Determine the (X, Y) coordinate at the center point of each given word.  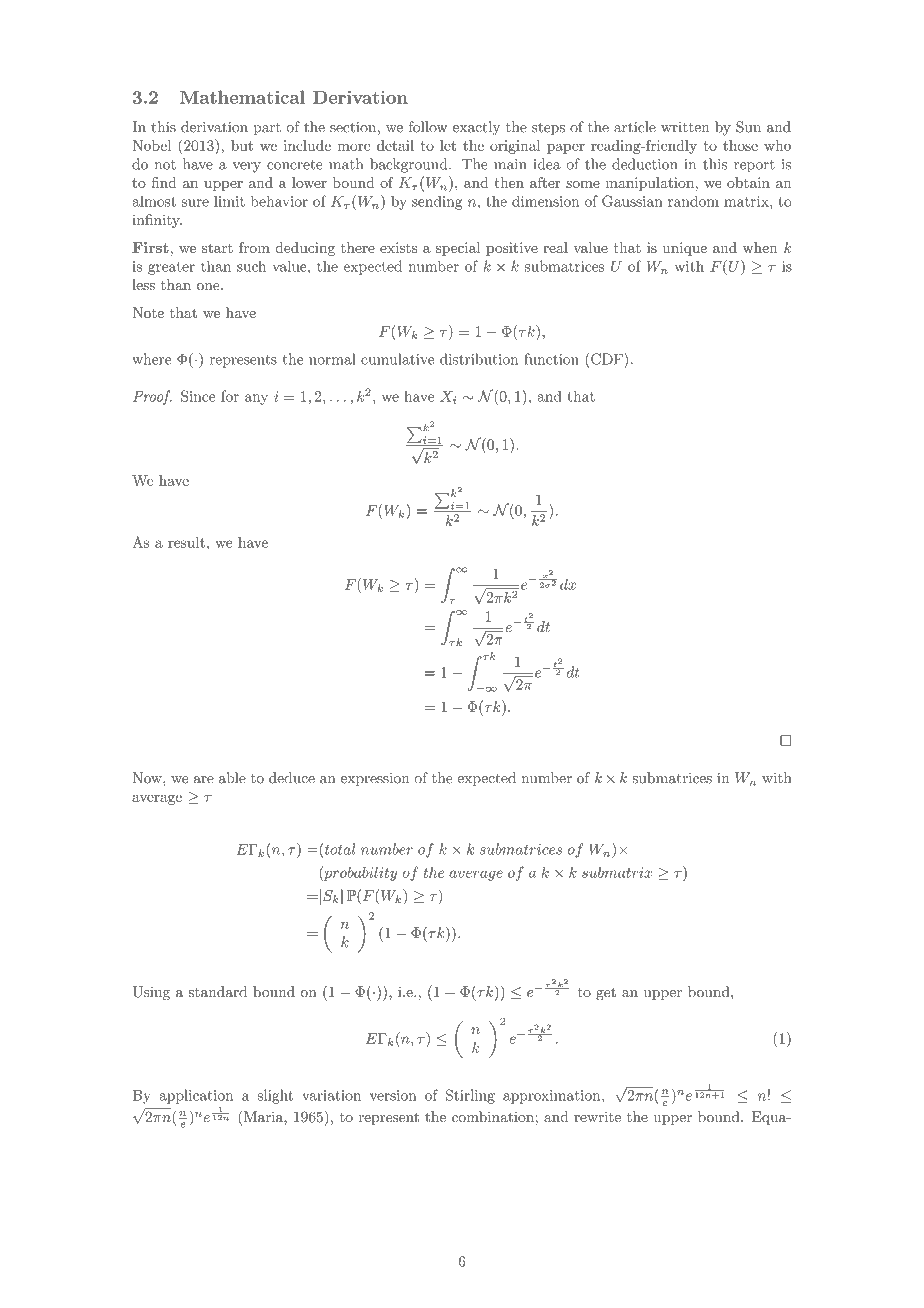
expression (375, 779)
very (247, 167)
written (685, 127)
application (196, 1096)
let (448, 145)
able (232, 778)
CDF (608, 359)
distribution (479, 359)
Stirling (470, 1096)
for (230, 396)
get (606, 994)
